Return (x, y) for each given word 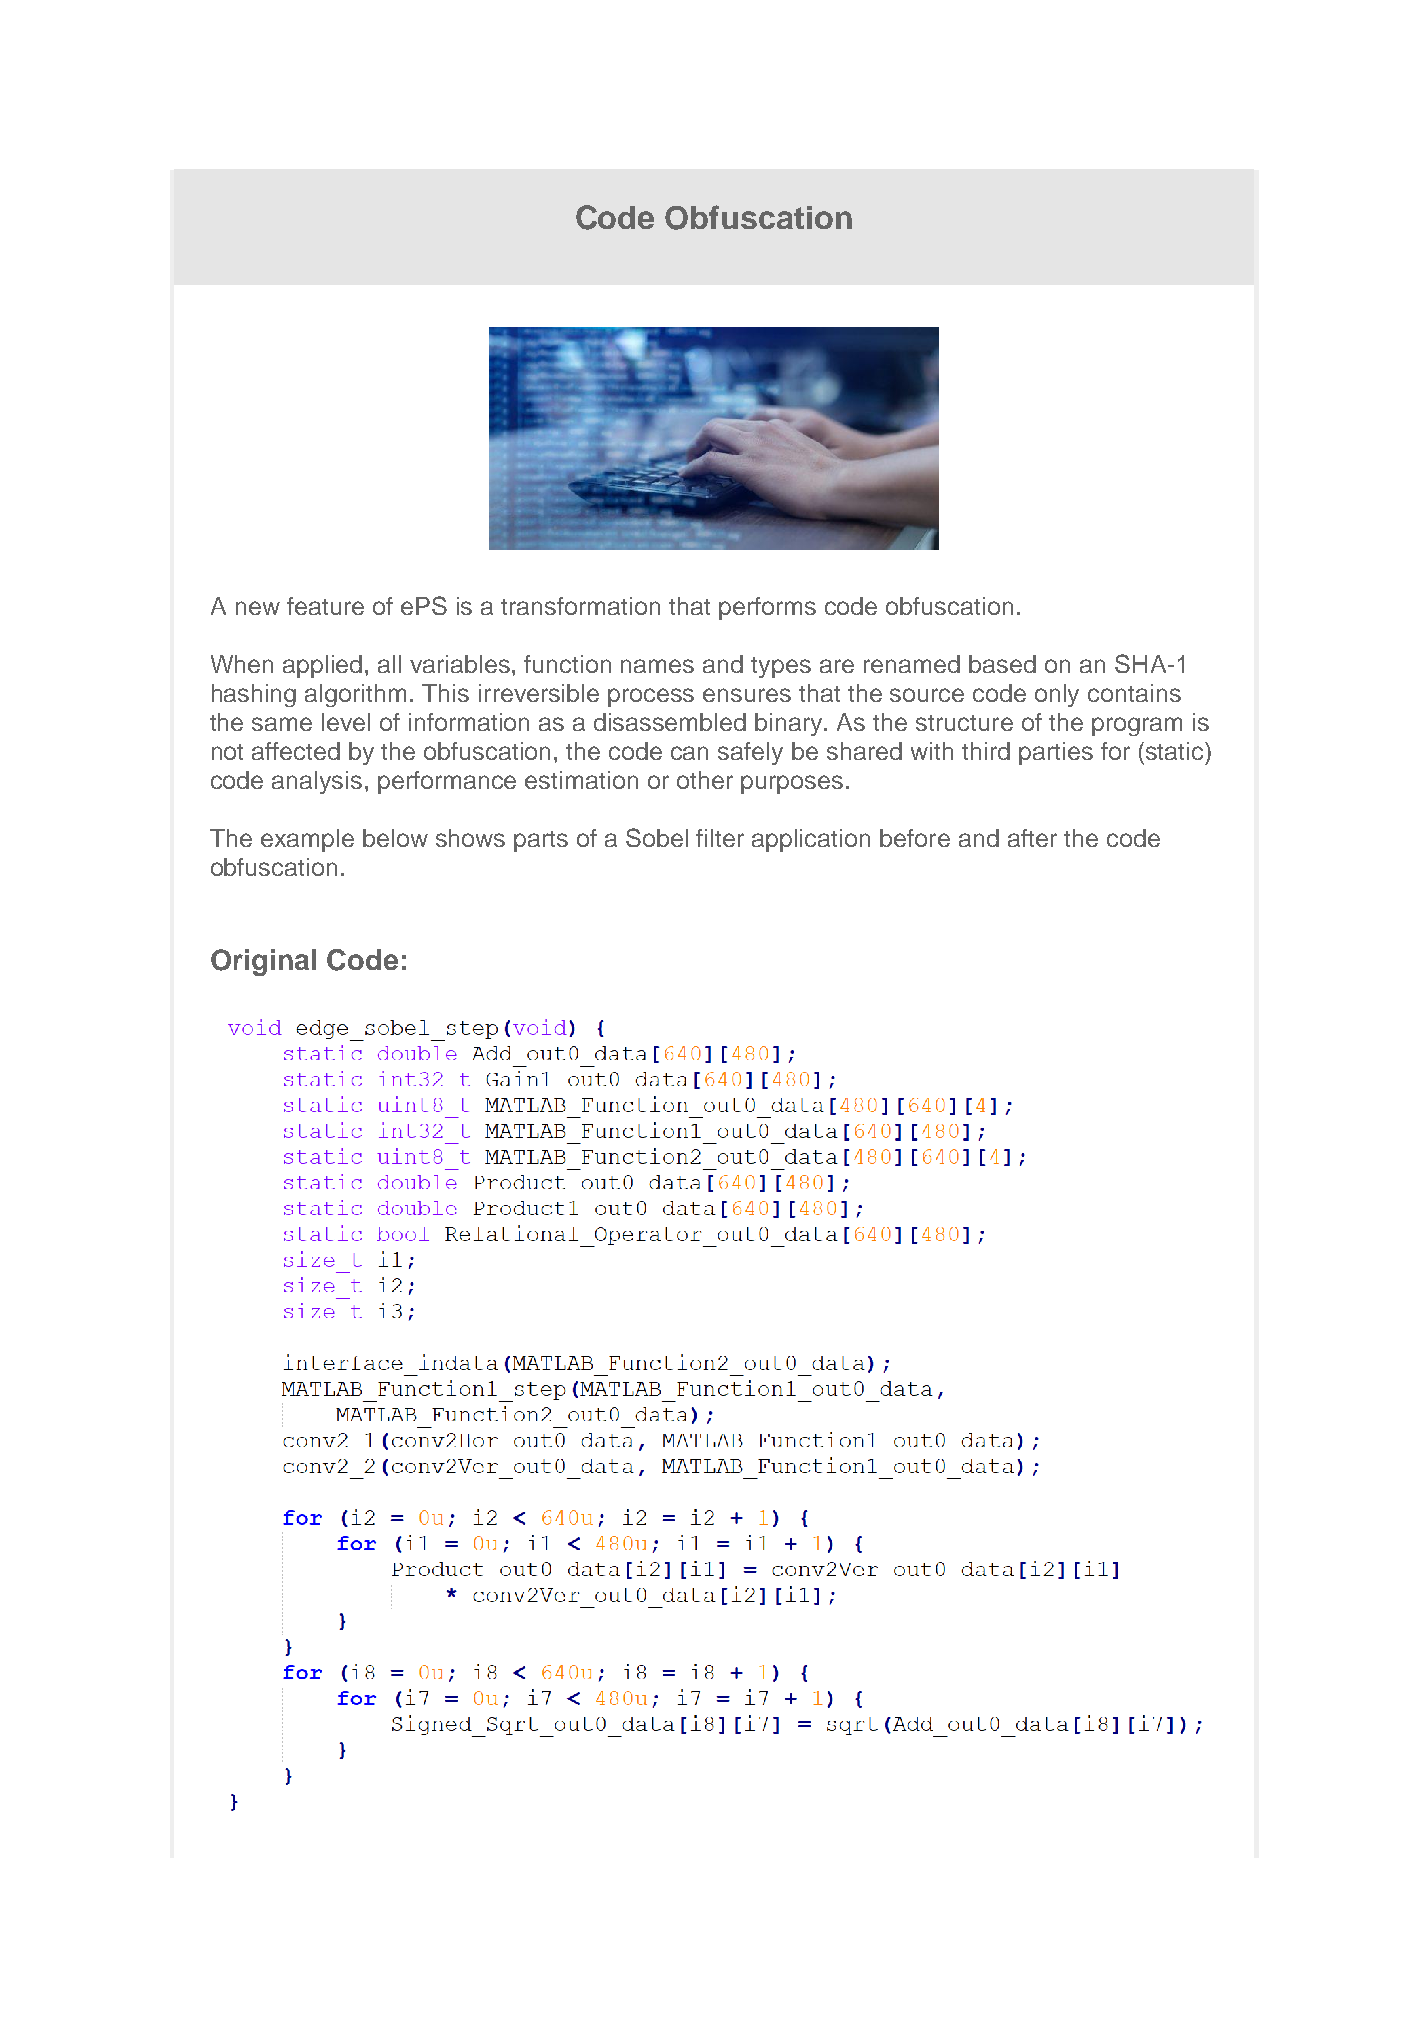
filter (720, 838)
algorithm (355, 695)
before (915, 838)
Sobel (657, 837)
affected (296, 751)
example (307, 840)
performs (767, 608)
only (1057, 695)
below (395, 838)
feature (325, 606)
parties (1056, 753)
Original (263, 962)
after (1032, 838)
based (1002, 664)
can (689, 753)
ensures (747, 695)
